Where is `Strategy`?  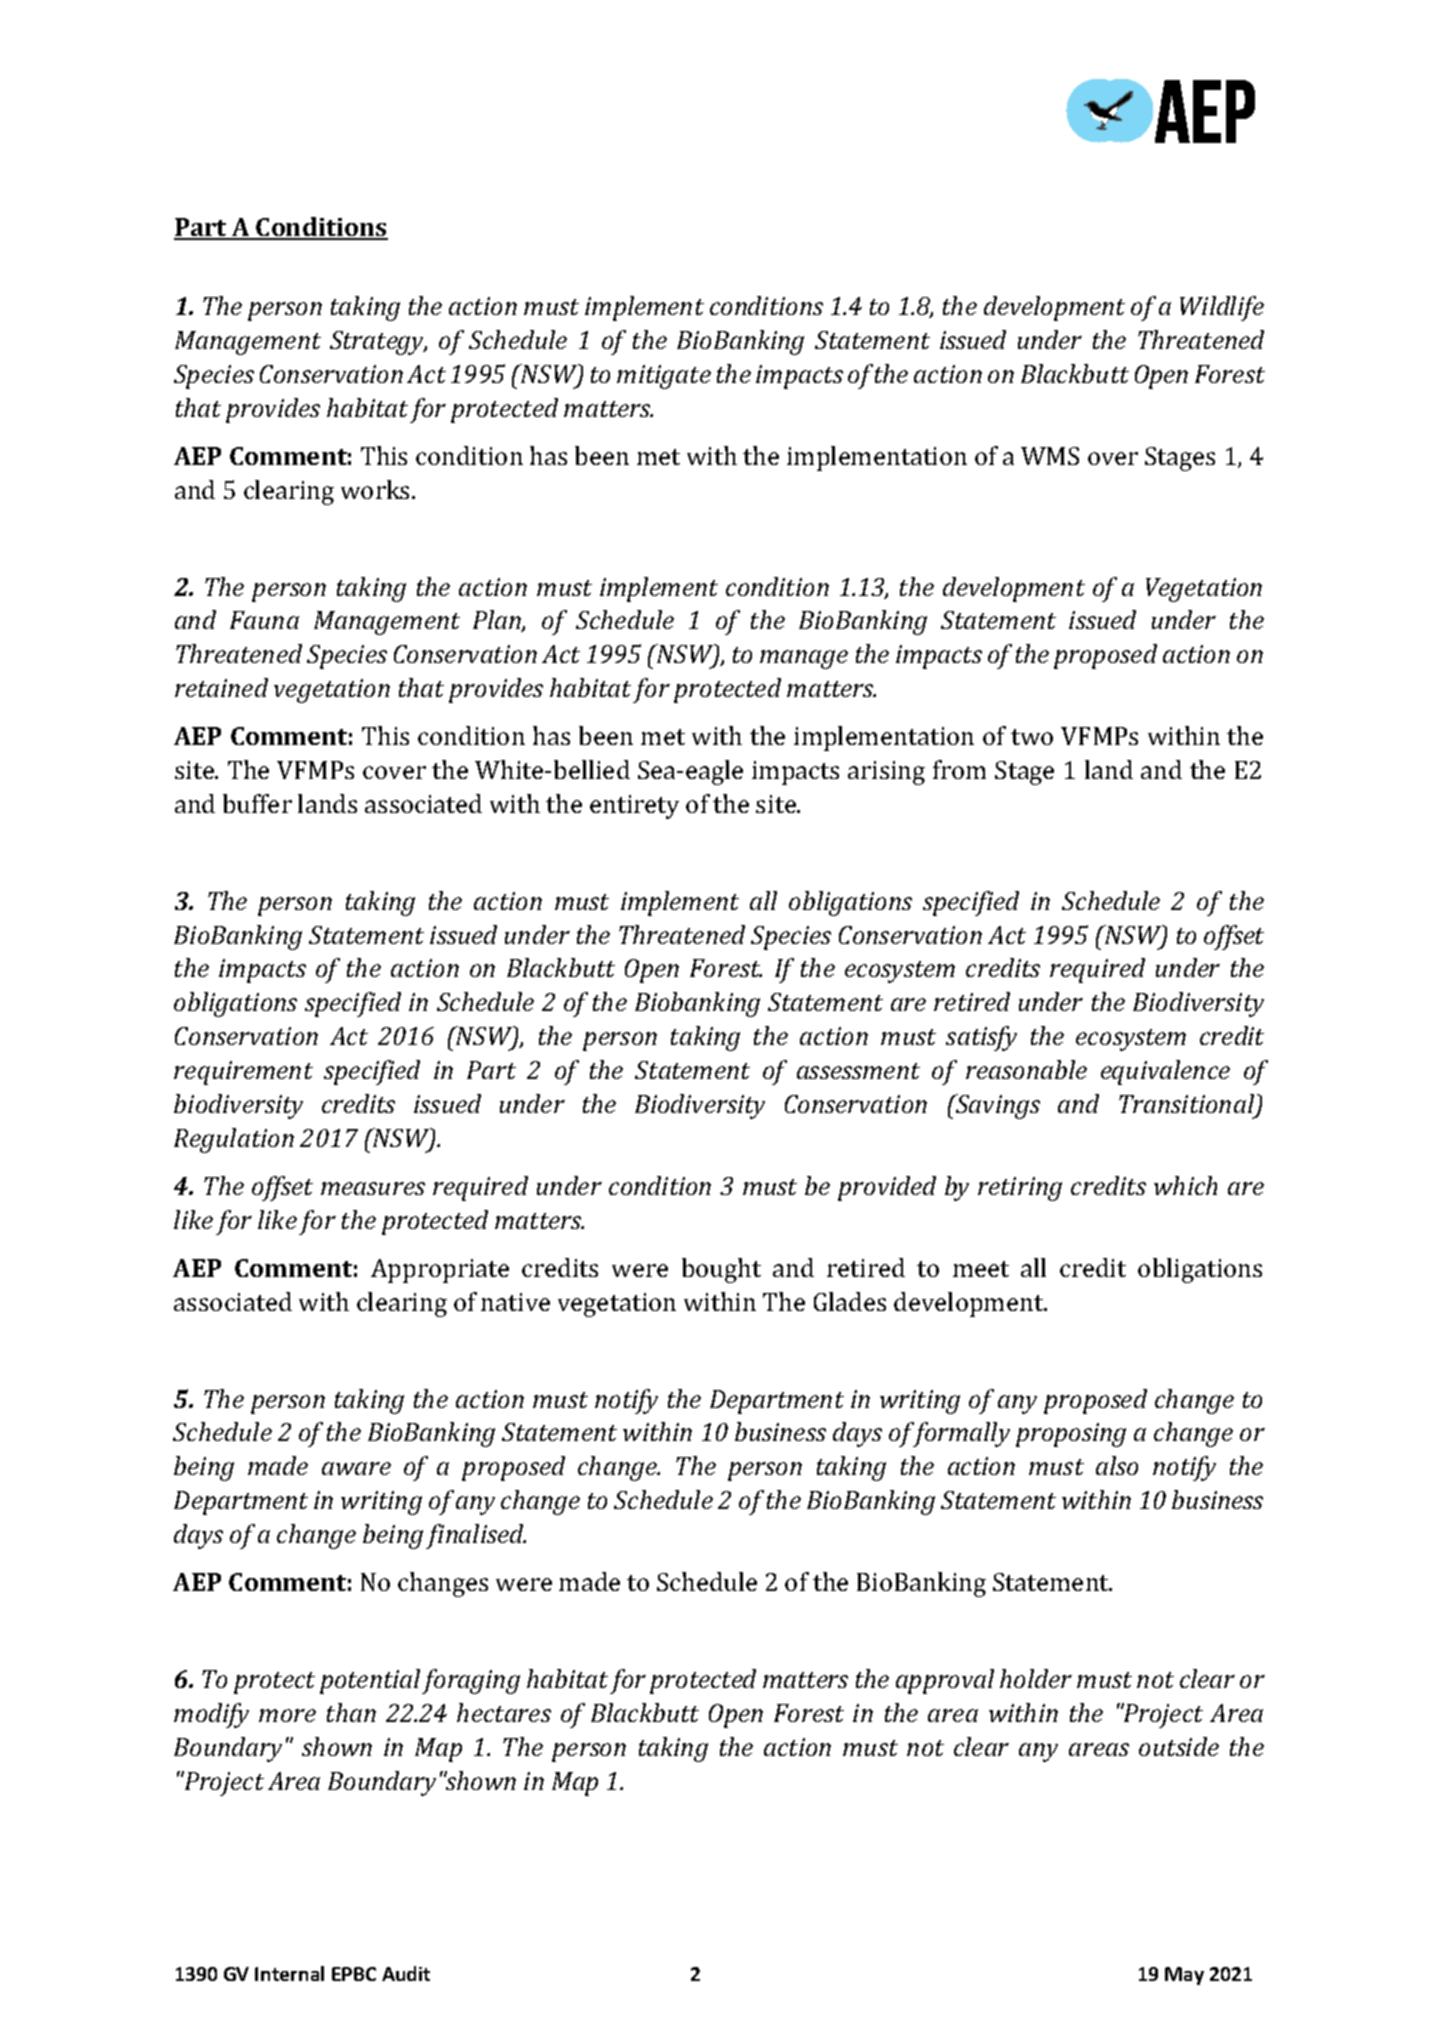 Strategy is located at coordinates (378, 343).
